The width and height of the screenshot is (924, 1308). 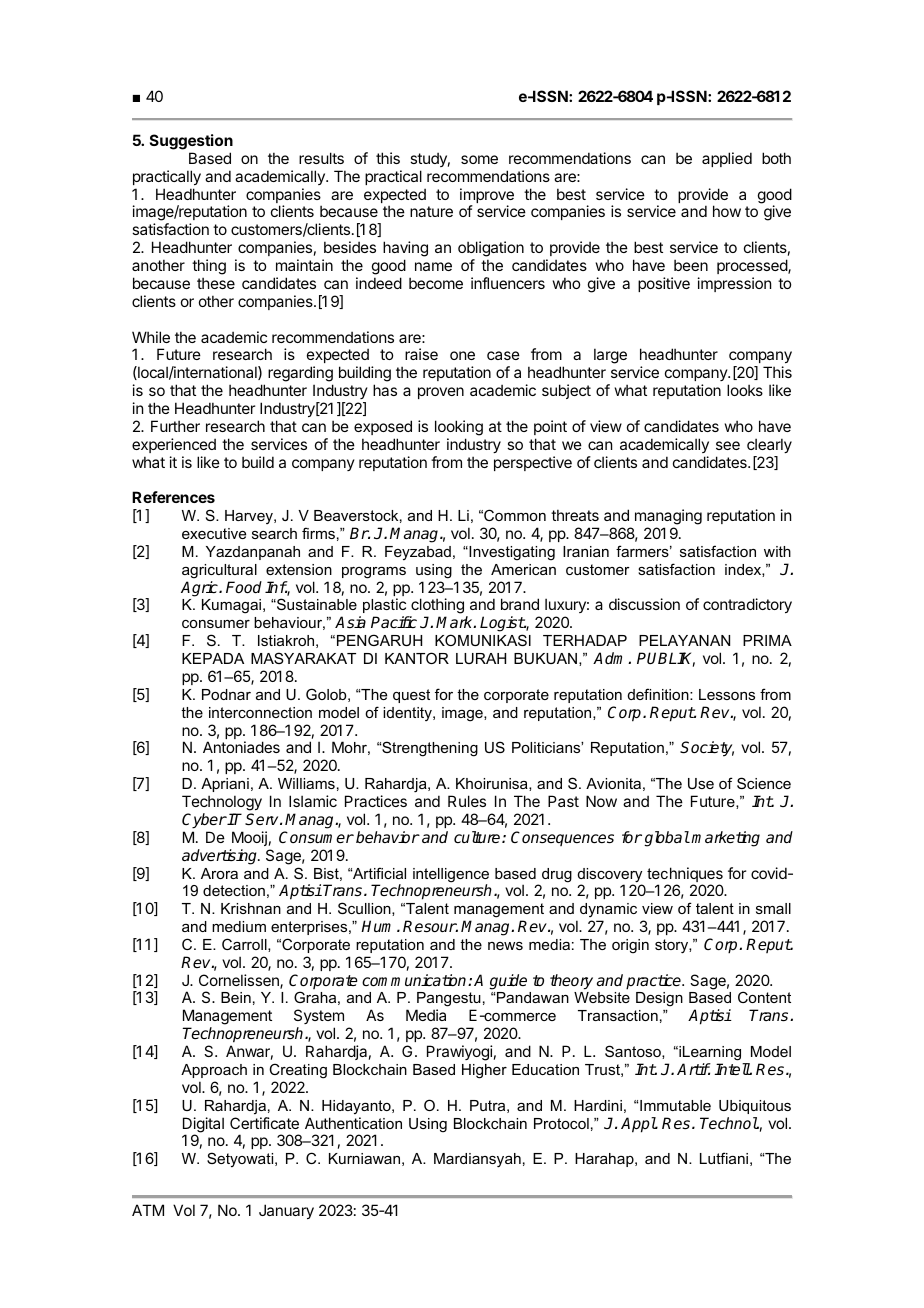 I want to click on Investigating, so click(x=511, y=553).
